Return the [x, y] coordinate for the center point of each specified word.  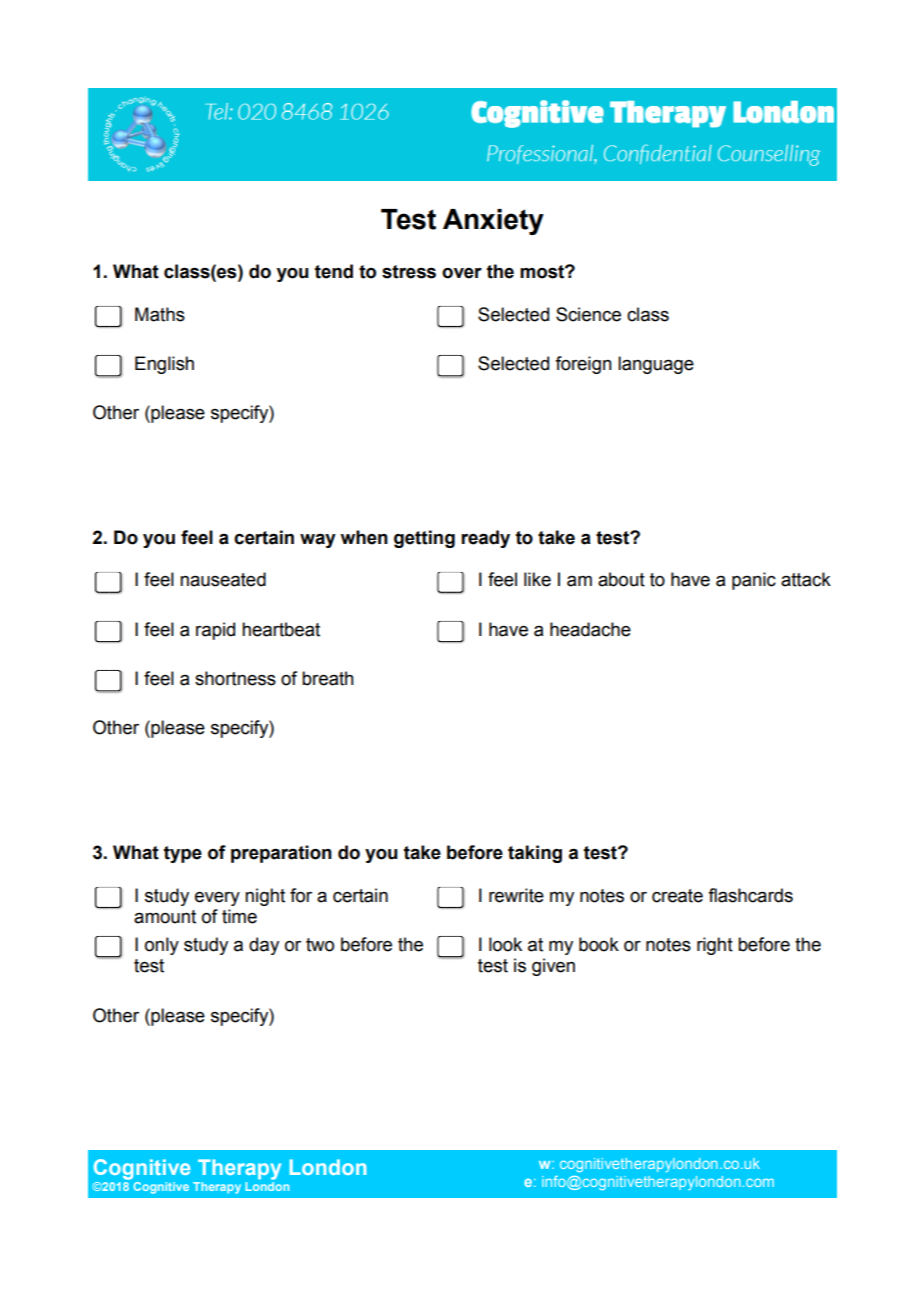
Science [588, 314]
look [505, 944]
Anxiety [493, 222]
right [715, 946]
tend [334, 271]
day [264, 946]
